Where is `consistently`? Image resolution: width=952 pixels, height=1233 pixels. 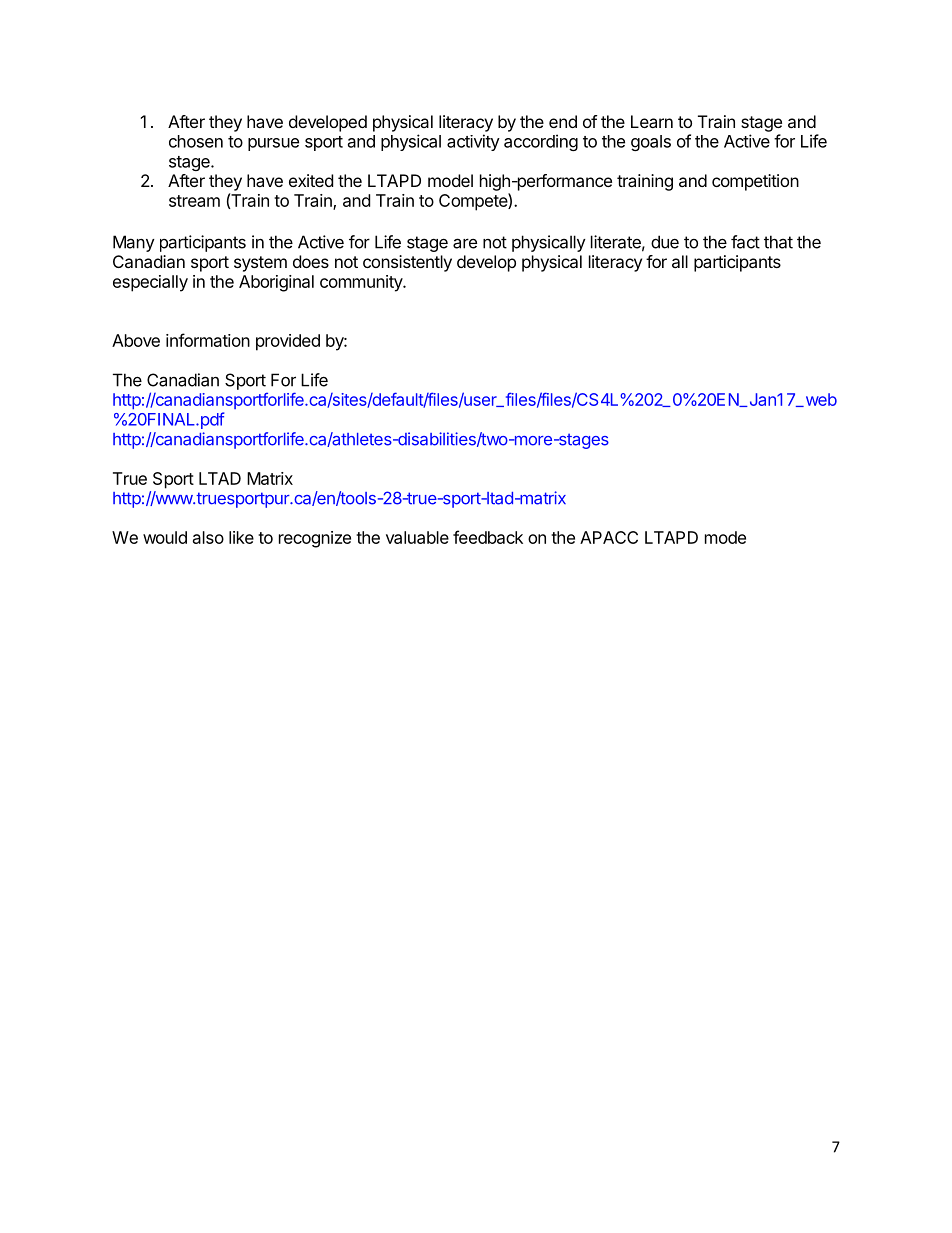 consistently is located at coordinates (407, 263).
